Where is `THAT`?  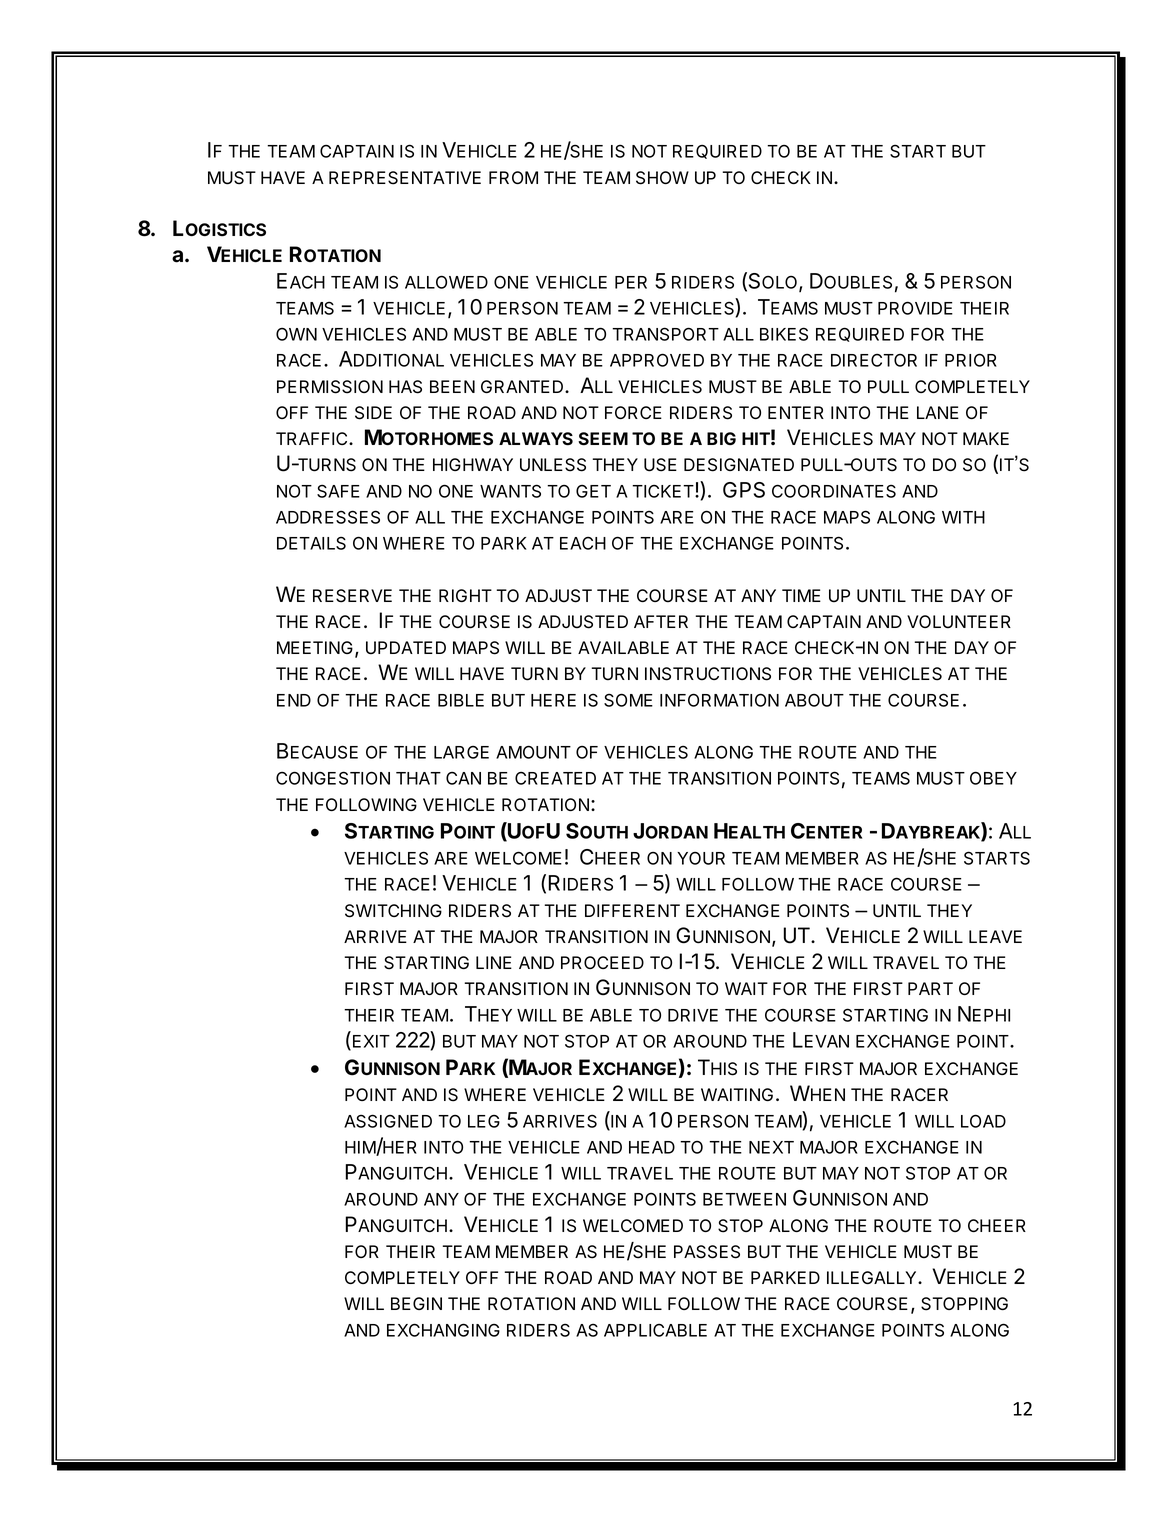 THAT is located at coordinates (418, 778).
